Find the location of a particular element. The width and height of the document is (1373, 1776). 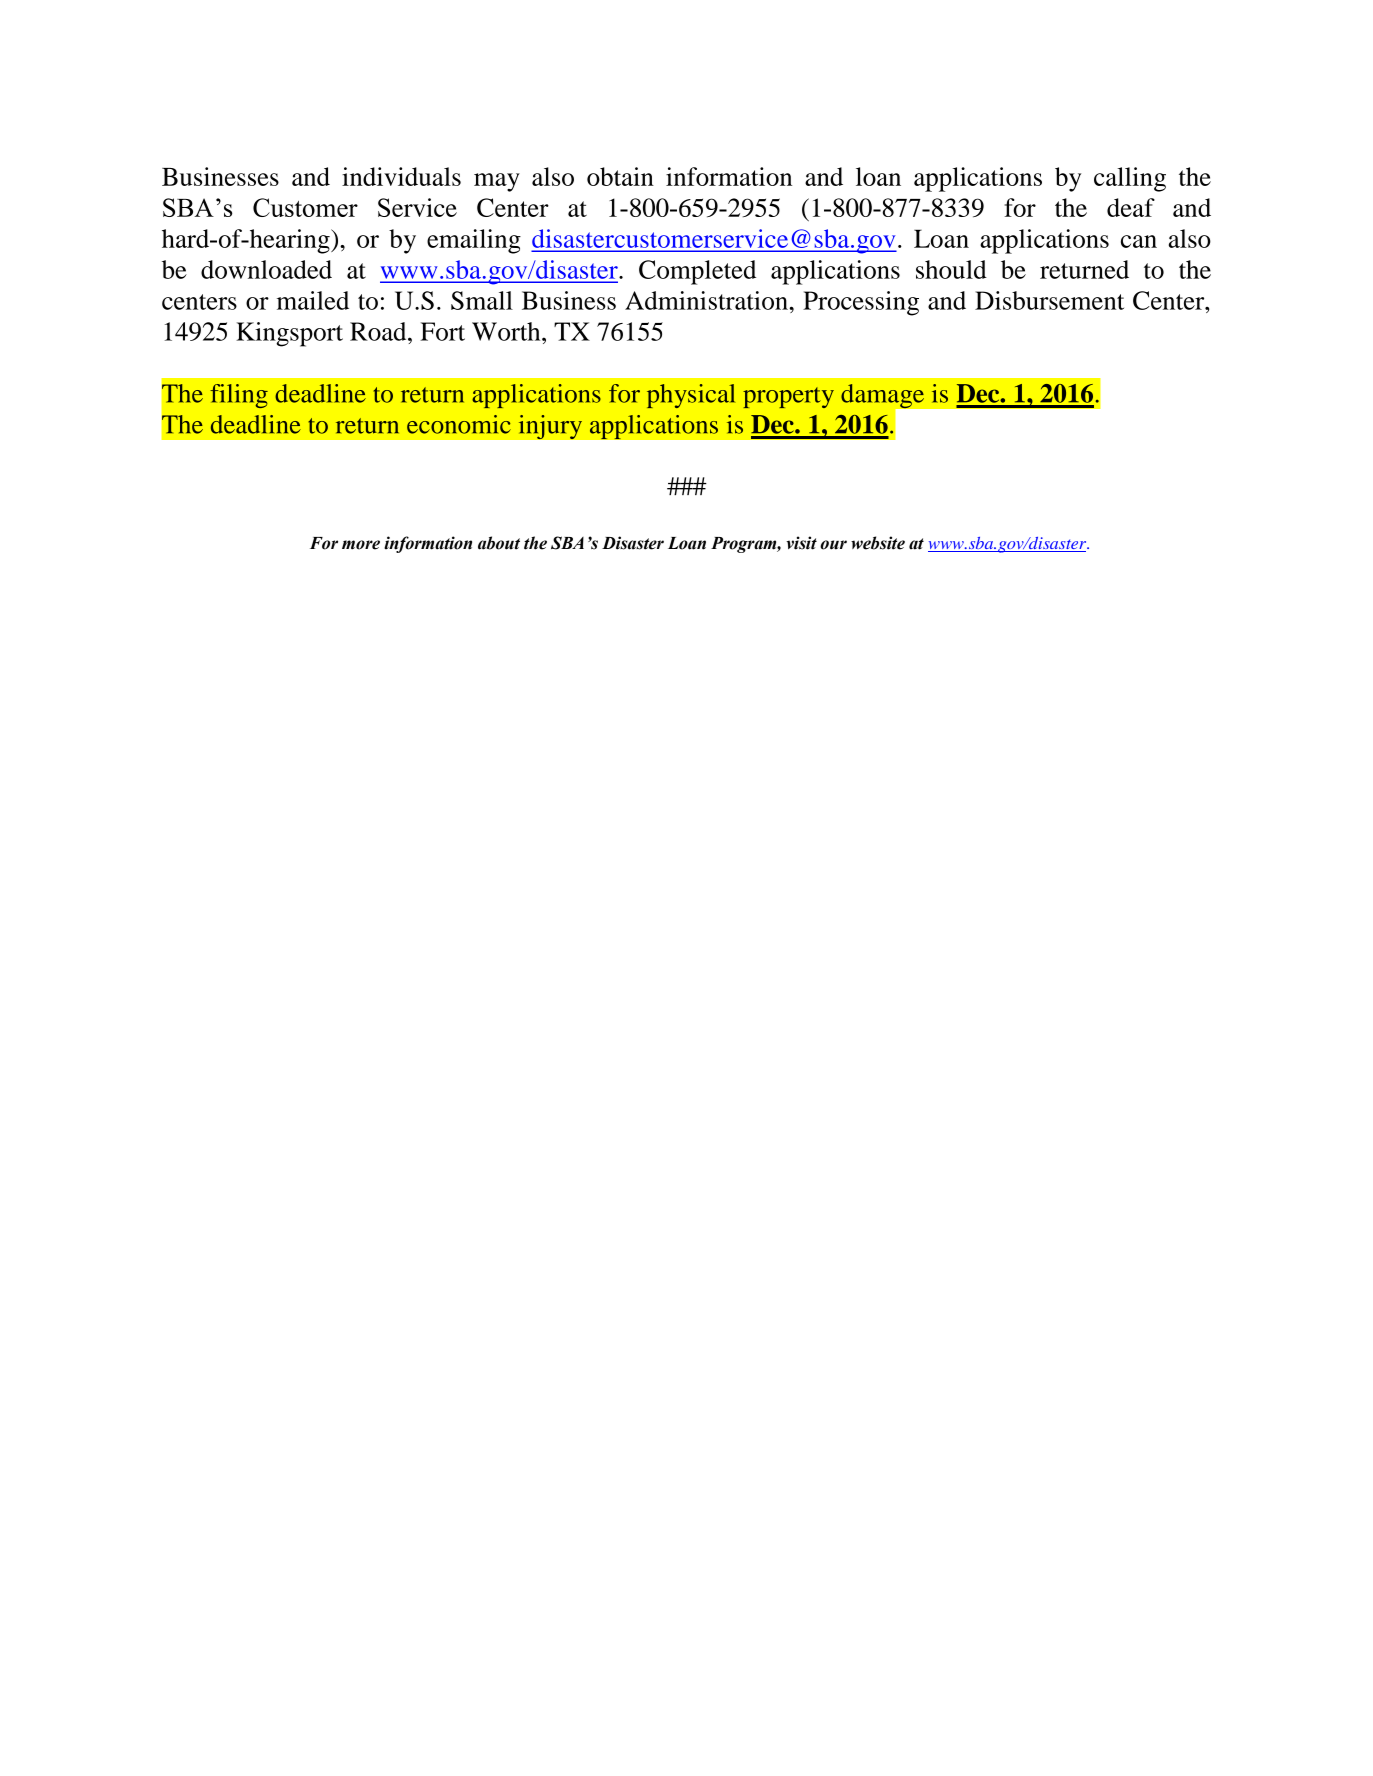

website is located at coordinates (878, 543).
